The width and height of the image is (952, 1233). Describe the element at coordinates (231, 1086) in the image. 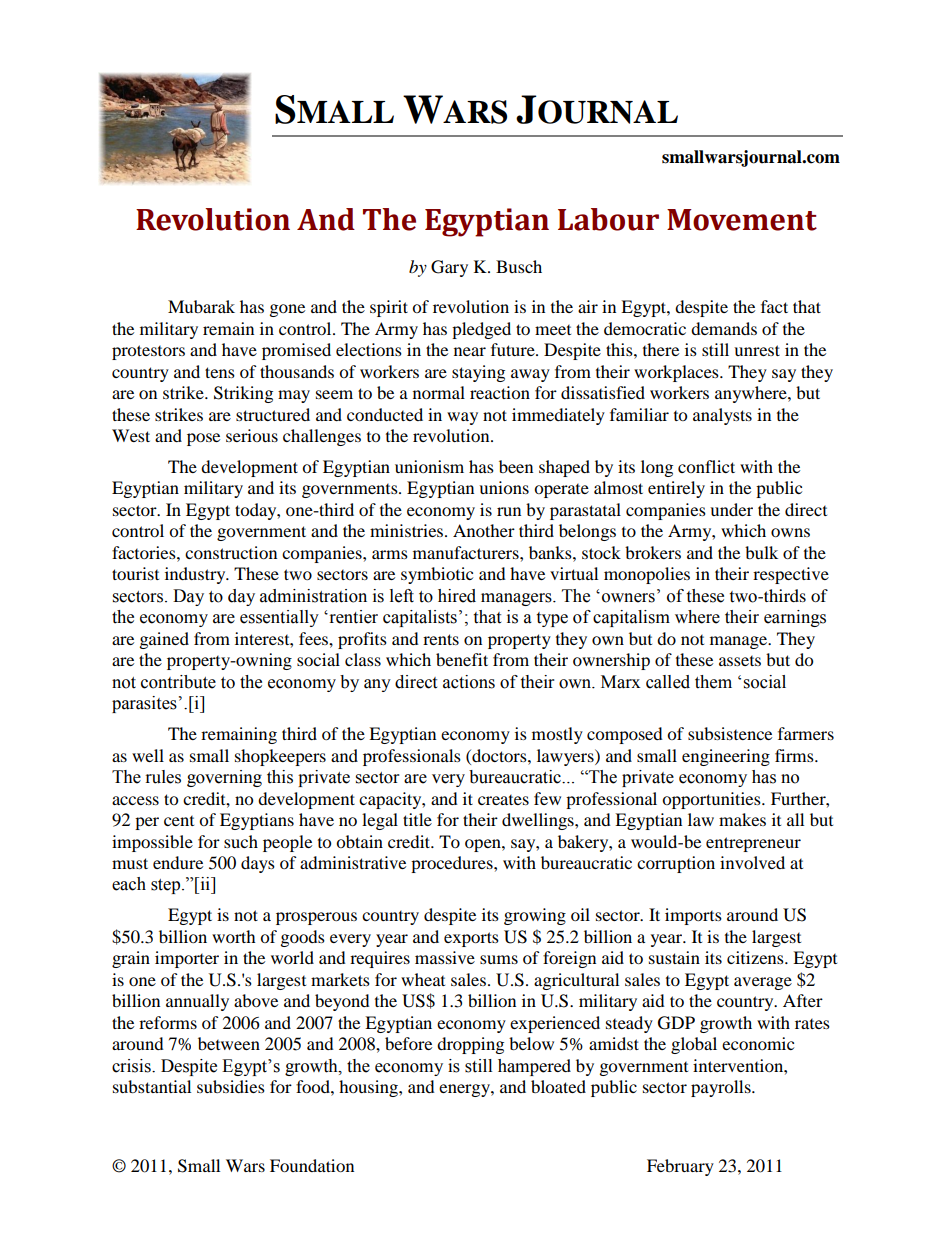

I see `subsidies` at that location.
